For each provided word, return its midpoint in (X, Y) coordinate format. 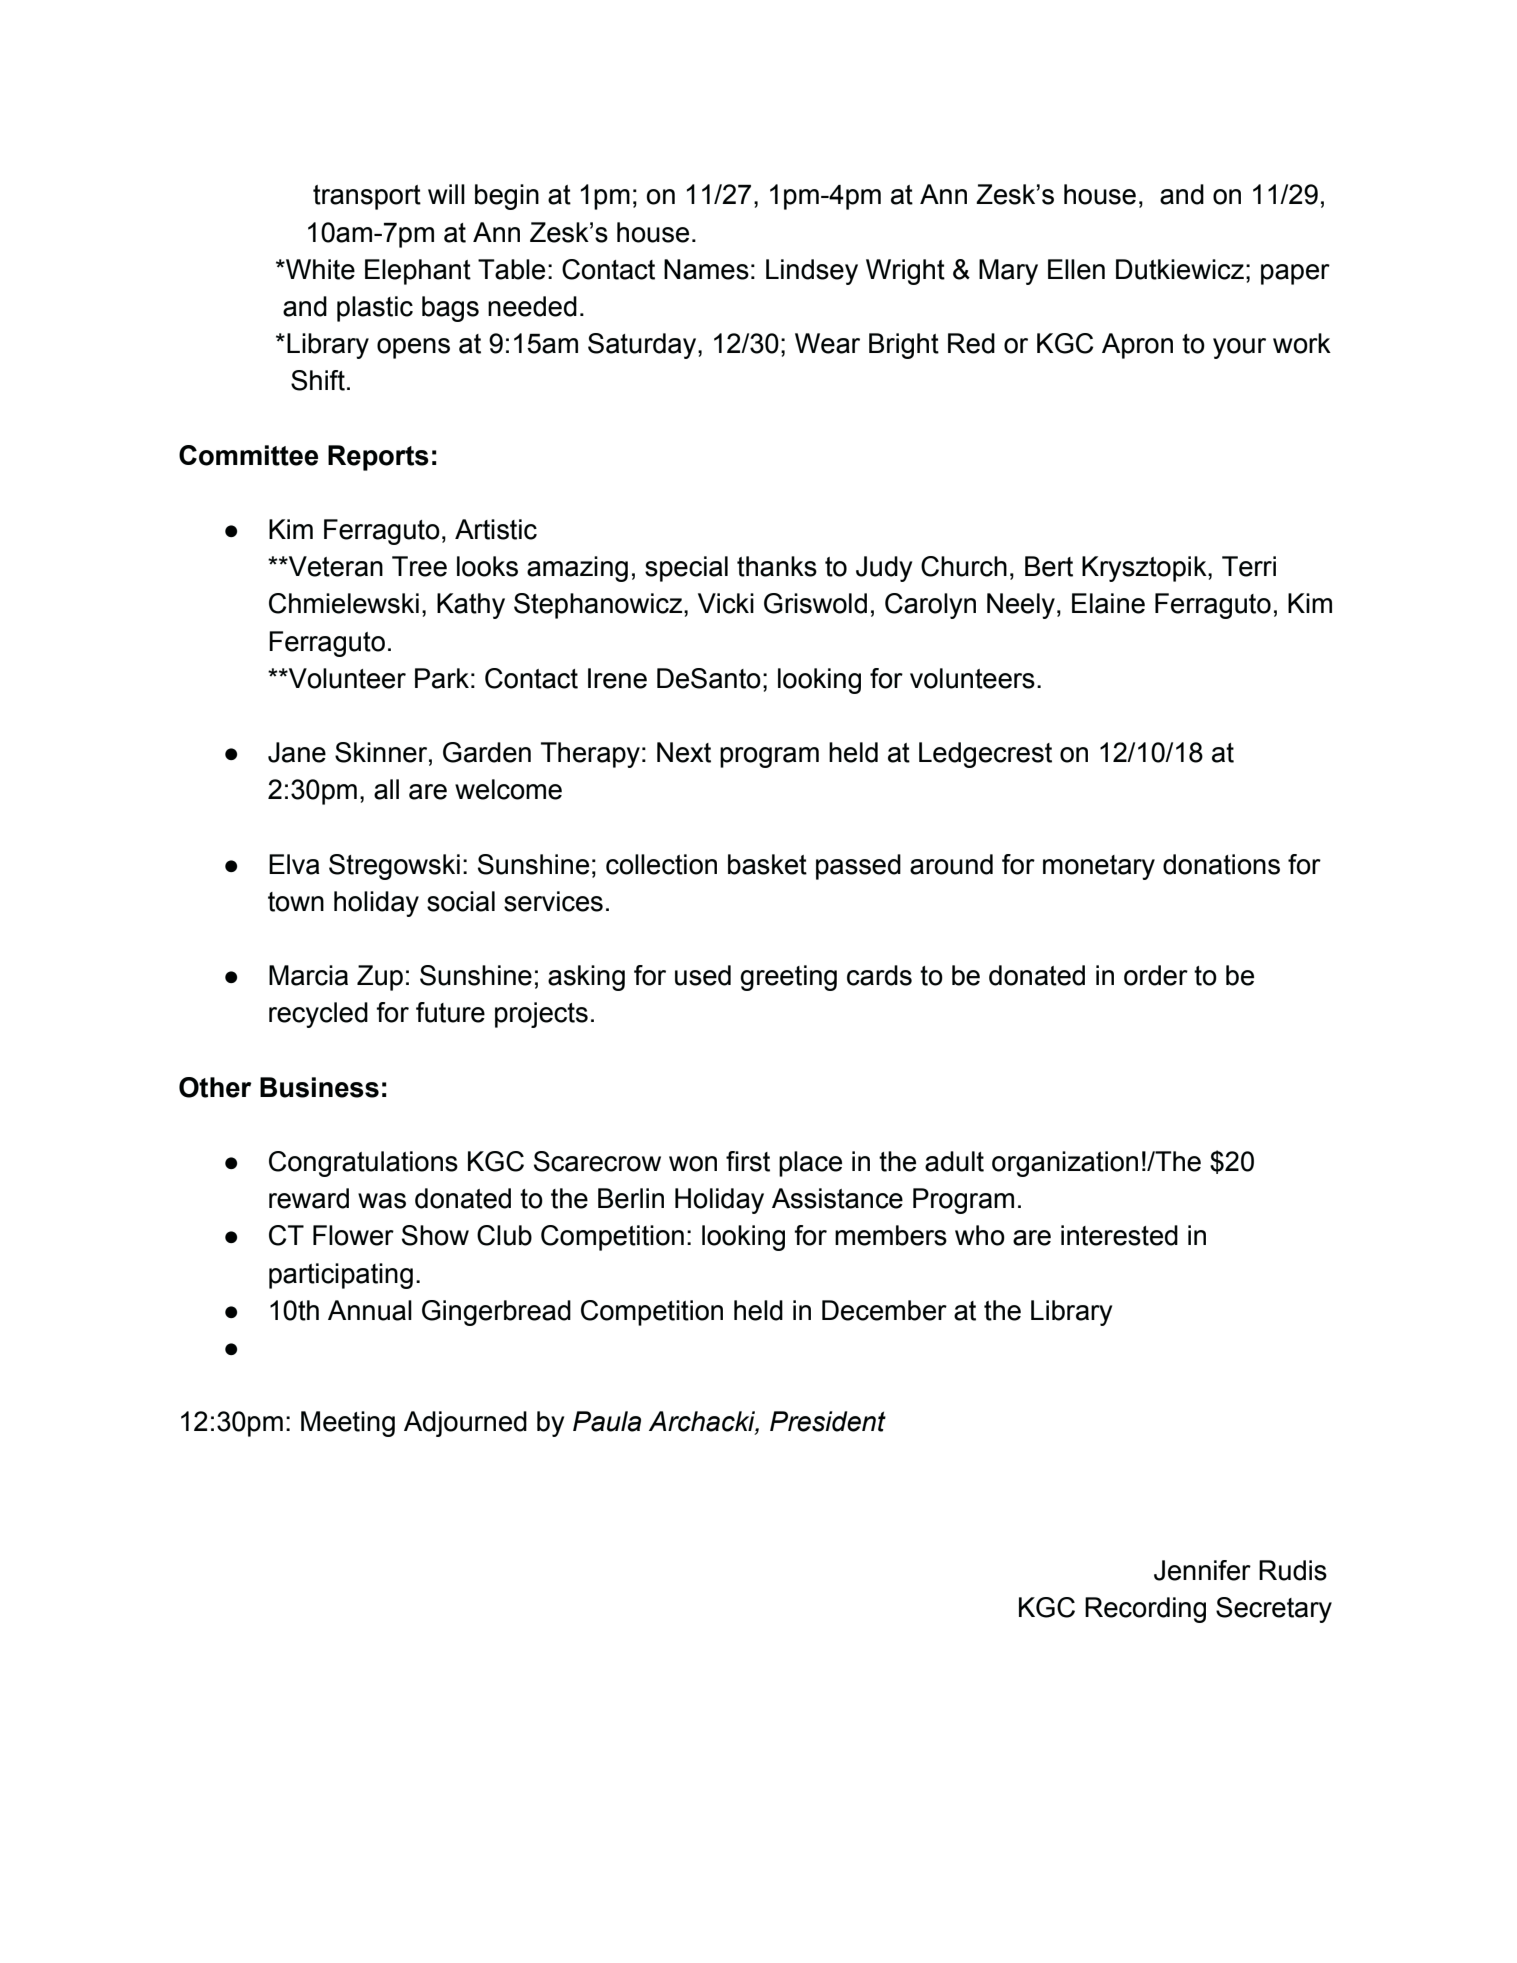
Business (319, 1087)
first (748, 1161)
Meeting (348, 1424)
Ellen (1076, 269)
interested (1119, 1235)
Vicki (726, 603)
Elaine (1108, 603)
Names (706, 269)
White (319, 269)
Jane (297, 752)
